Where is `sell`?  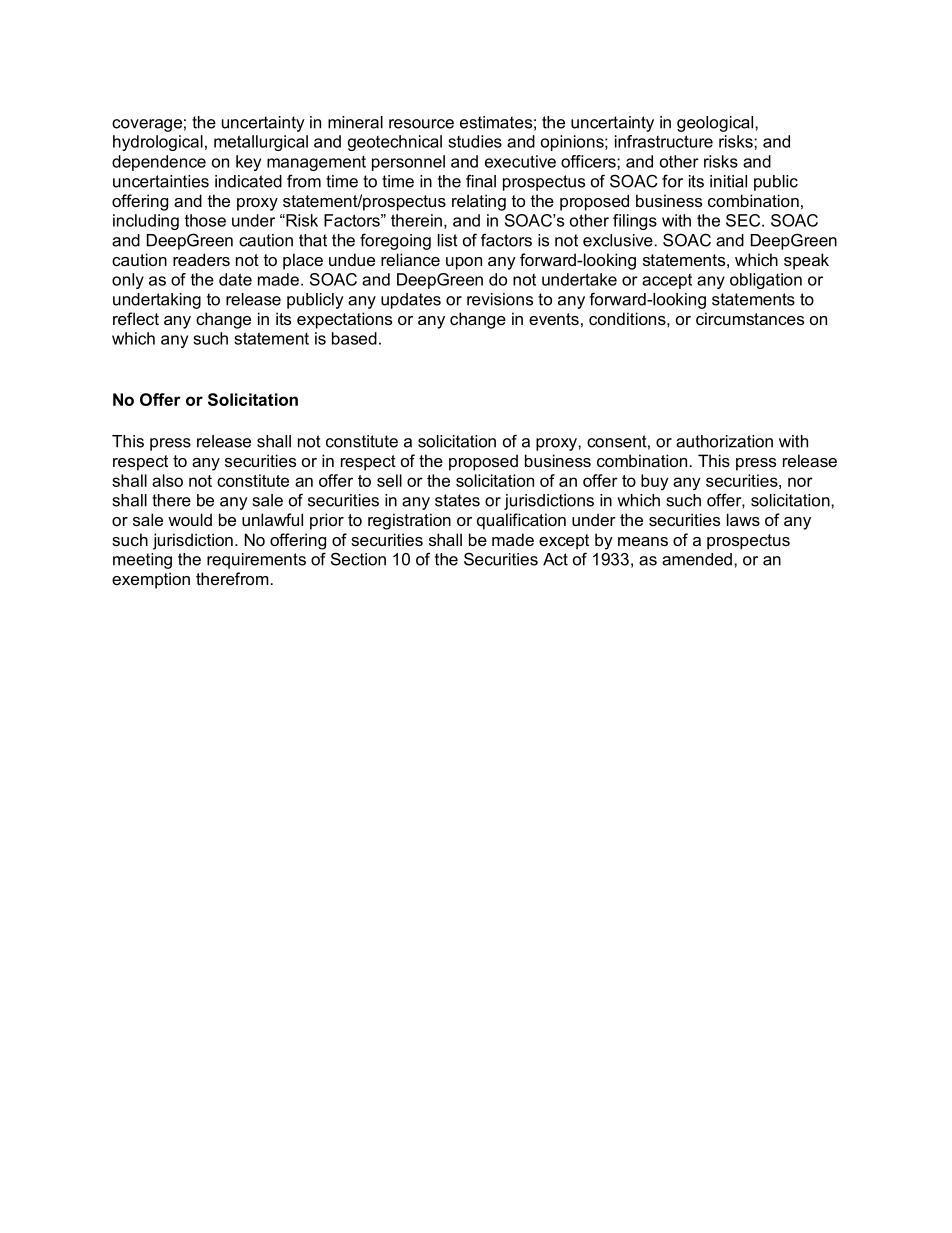 sell is located at coordinates (389, 480).
